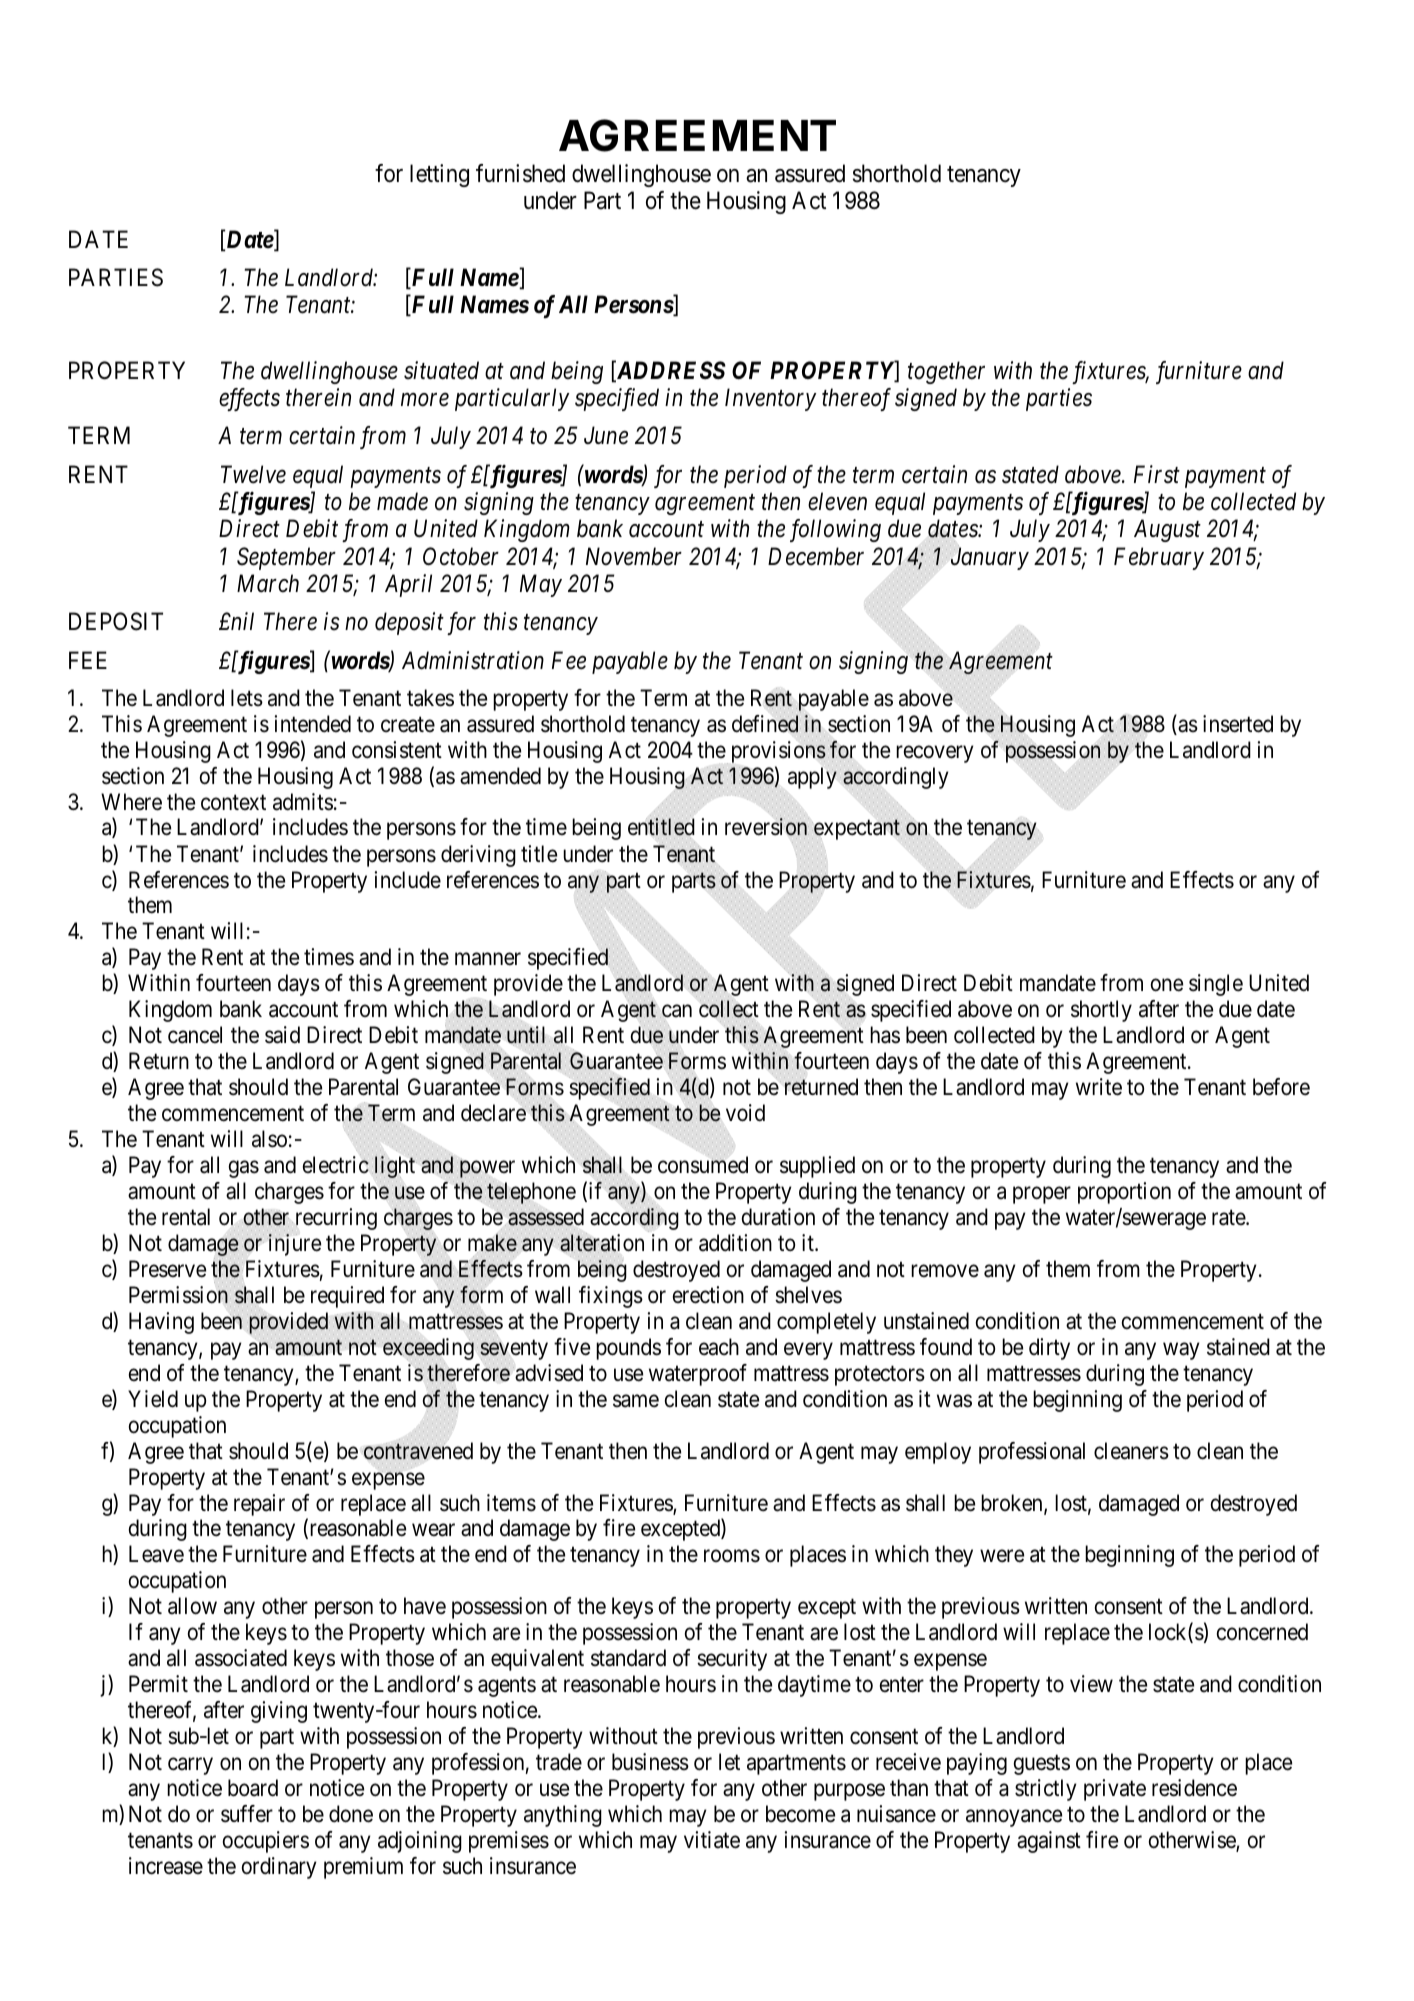  I want to click on injure, so click(294, 1245).
